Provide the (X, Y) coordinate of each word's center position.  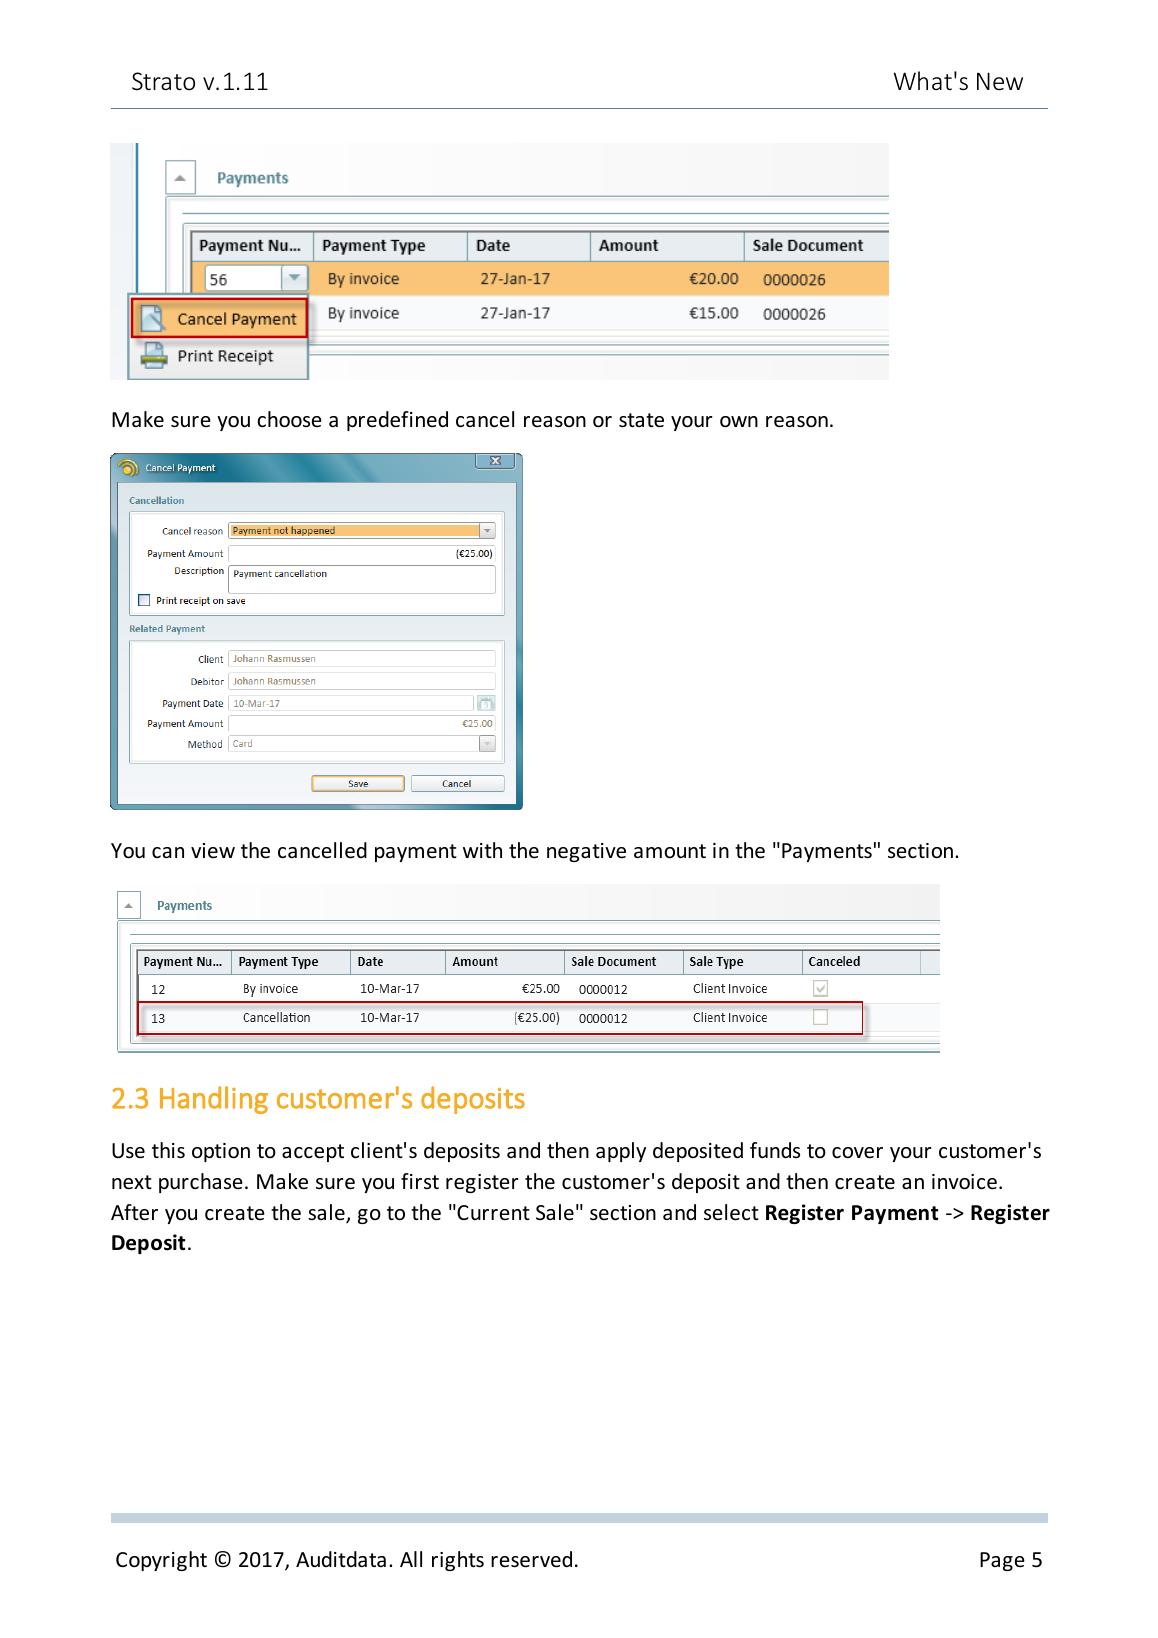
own (739, 422)
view (213, 851)
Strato (163, 81)
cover (857, 1153)
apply (621, 1152)
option (221, 1152)
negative (586, 852)
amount (670, 851)
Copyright (161, 1561)
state (641, 420)
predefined (397, 421)
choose (289, 419)
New (1000, 81)
